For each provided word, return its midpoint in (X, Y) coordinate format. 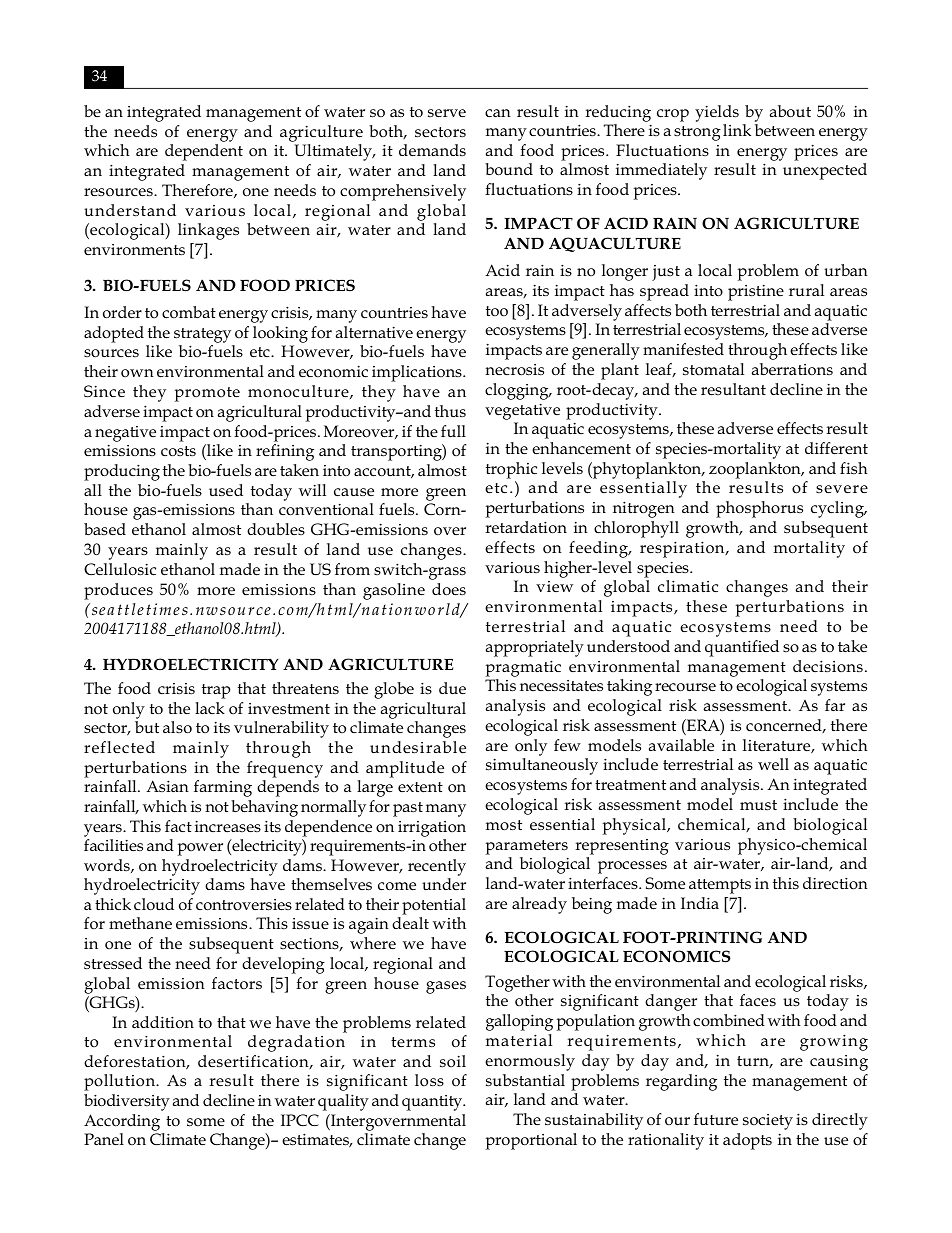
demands (432, 150)
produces (118, 591)
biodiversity (127, 1102)
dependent (204, 152)
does (449, 589)
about (790, 111)
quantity (433, 1103)
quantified (742, 648)
